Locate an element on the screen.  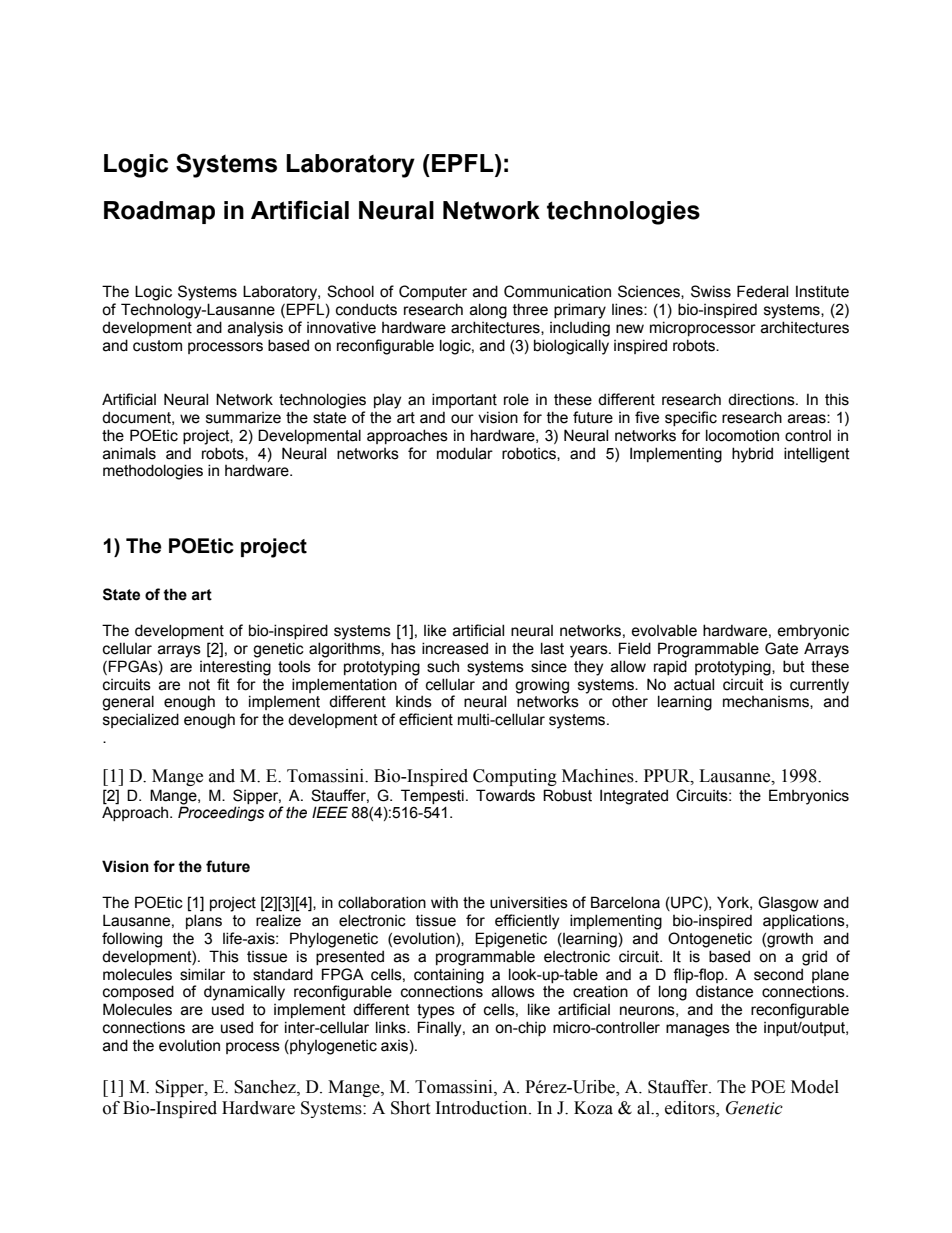
fit is located at coordinates (223, 684).
